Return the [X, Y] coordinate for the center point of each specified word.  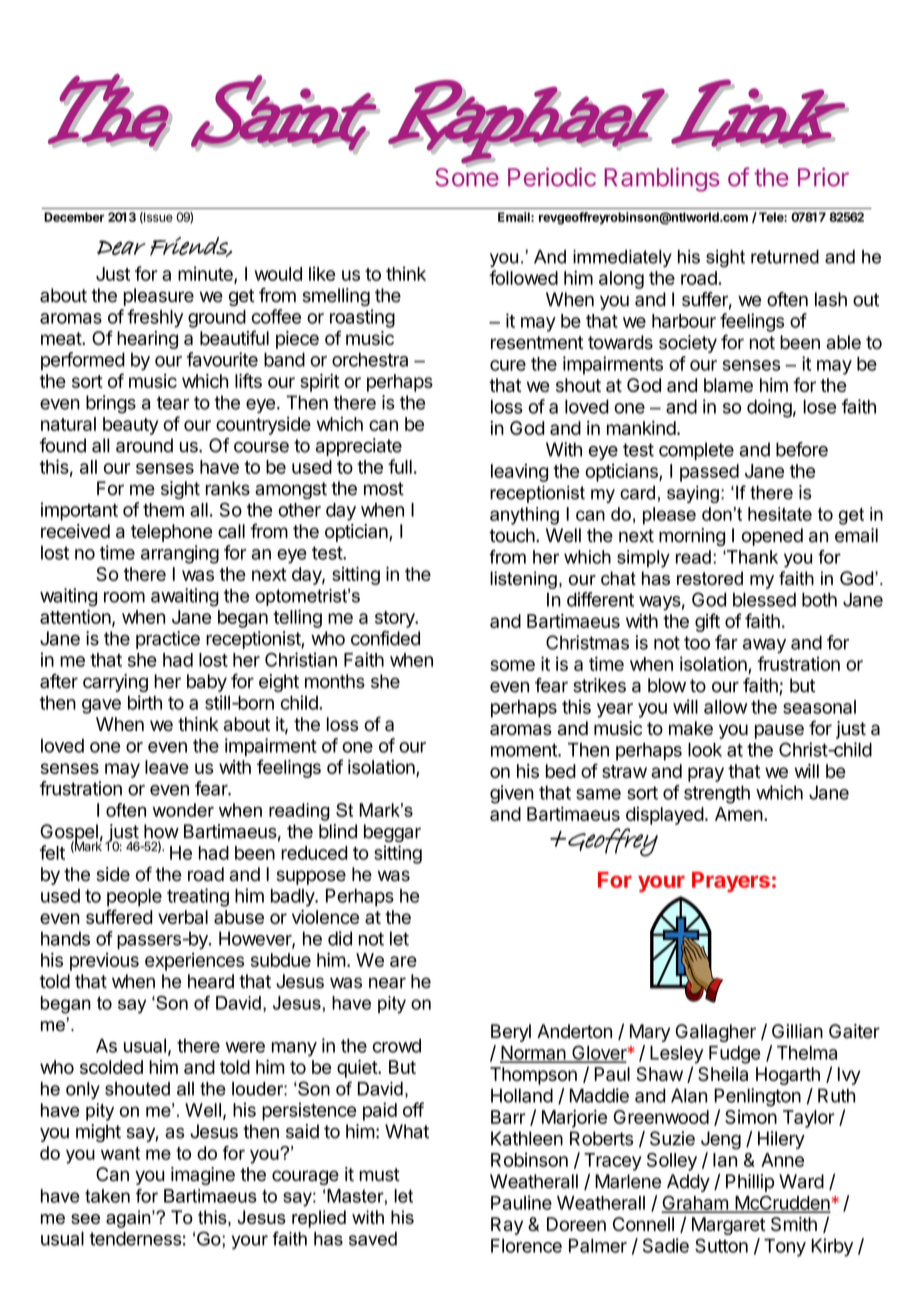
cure [508, 365]
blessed [764, 599]
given [512, 794]
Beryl [511, 1033]
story [396, 619]
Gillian [797, 1031]
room [124, 597]
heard [211, 981]
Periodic [552, 177]
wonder [183, 810]
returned [785, 257]
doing [769, 408]
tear [173, 403]
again [129, 1219]
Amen [739, 814]
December [74, 217]
